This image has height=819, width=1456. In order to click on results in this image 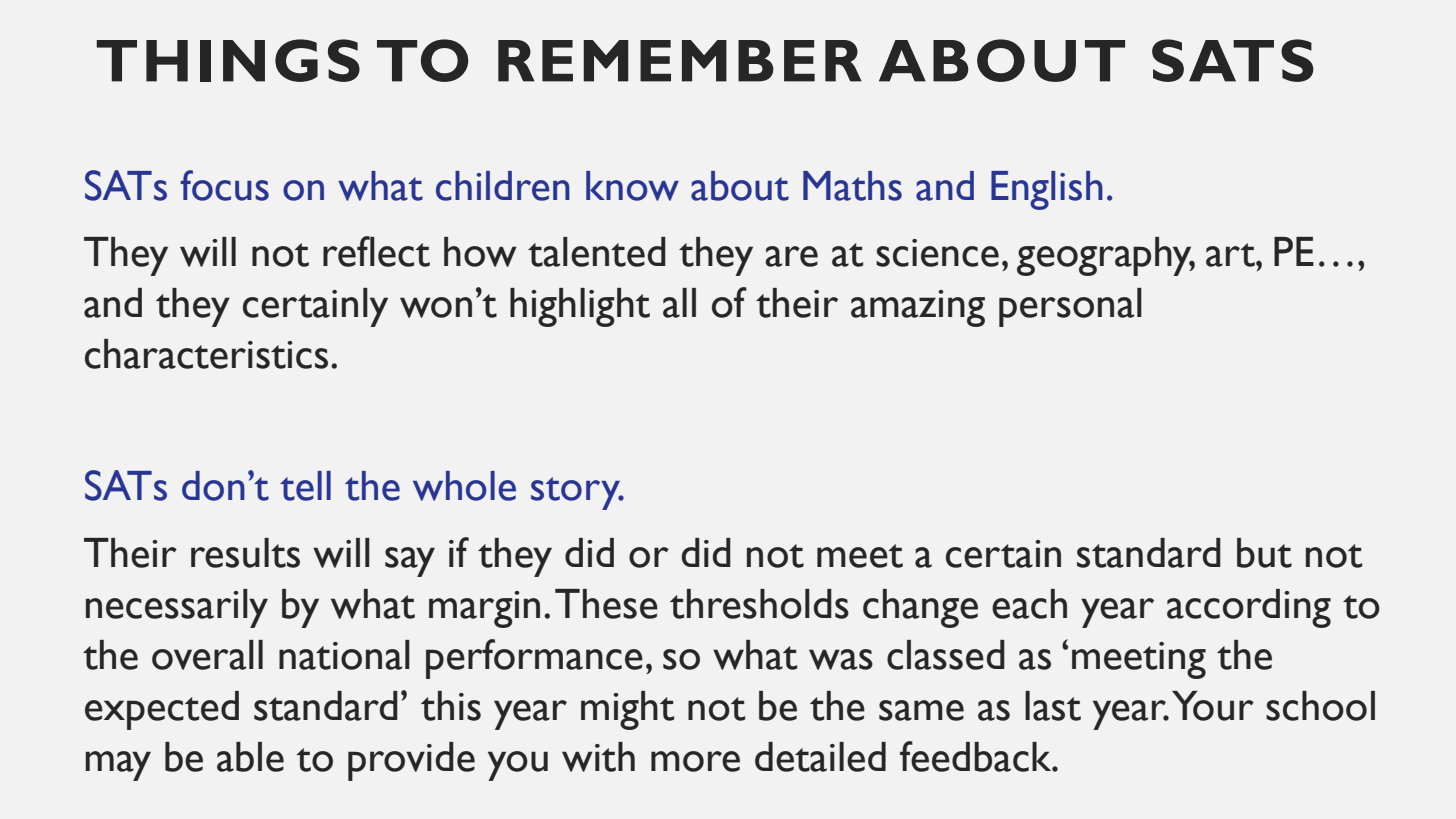, I will do `click(245, 553)`.
